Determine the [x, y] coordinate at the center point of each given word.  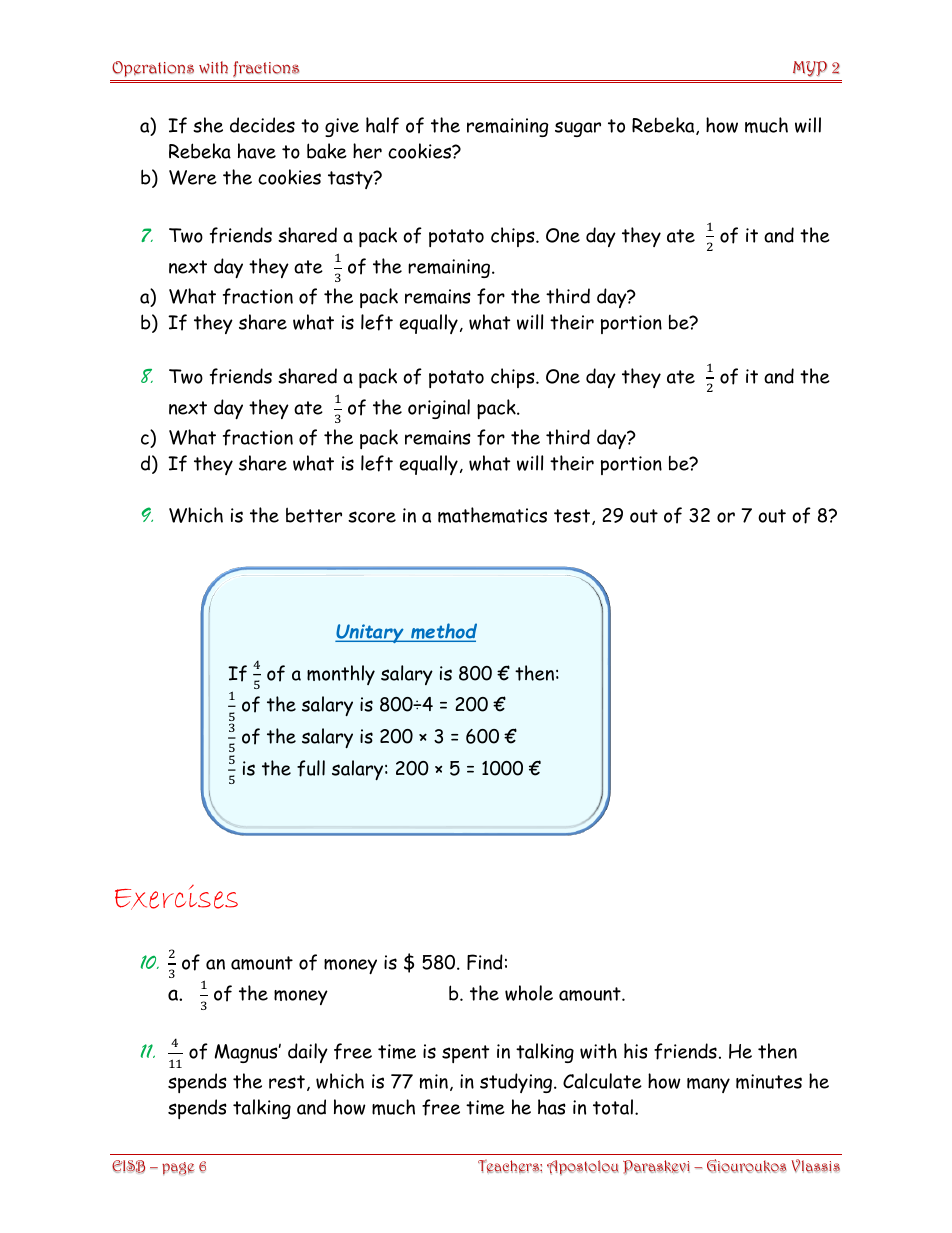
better [314, 515]
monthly [341, 675]
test [572, 516]
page [178, 1168]
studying [517, 1083]
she [208, 125]
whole [529, 993]
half [382, 125]
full [311, 768]
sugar [578, 129]
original [439, 409]
